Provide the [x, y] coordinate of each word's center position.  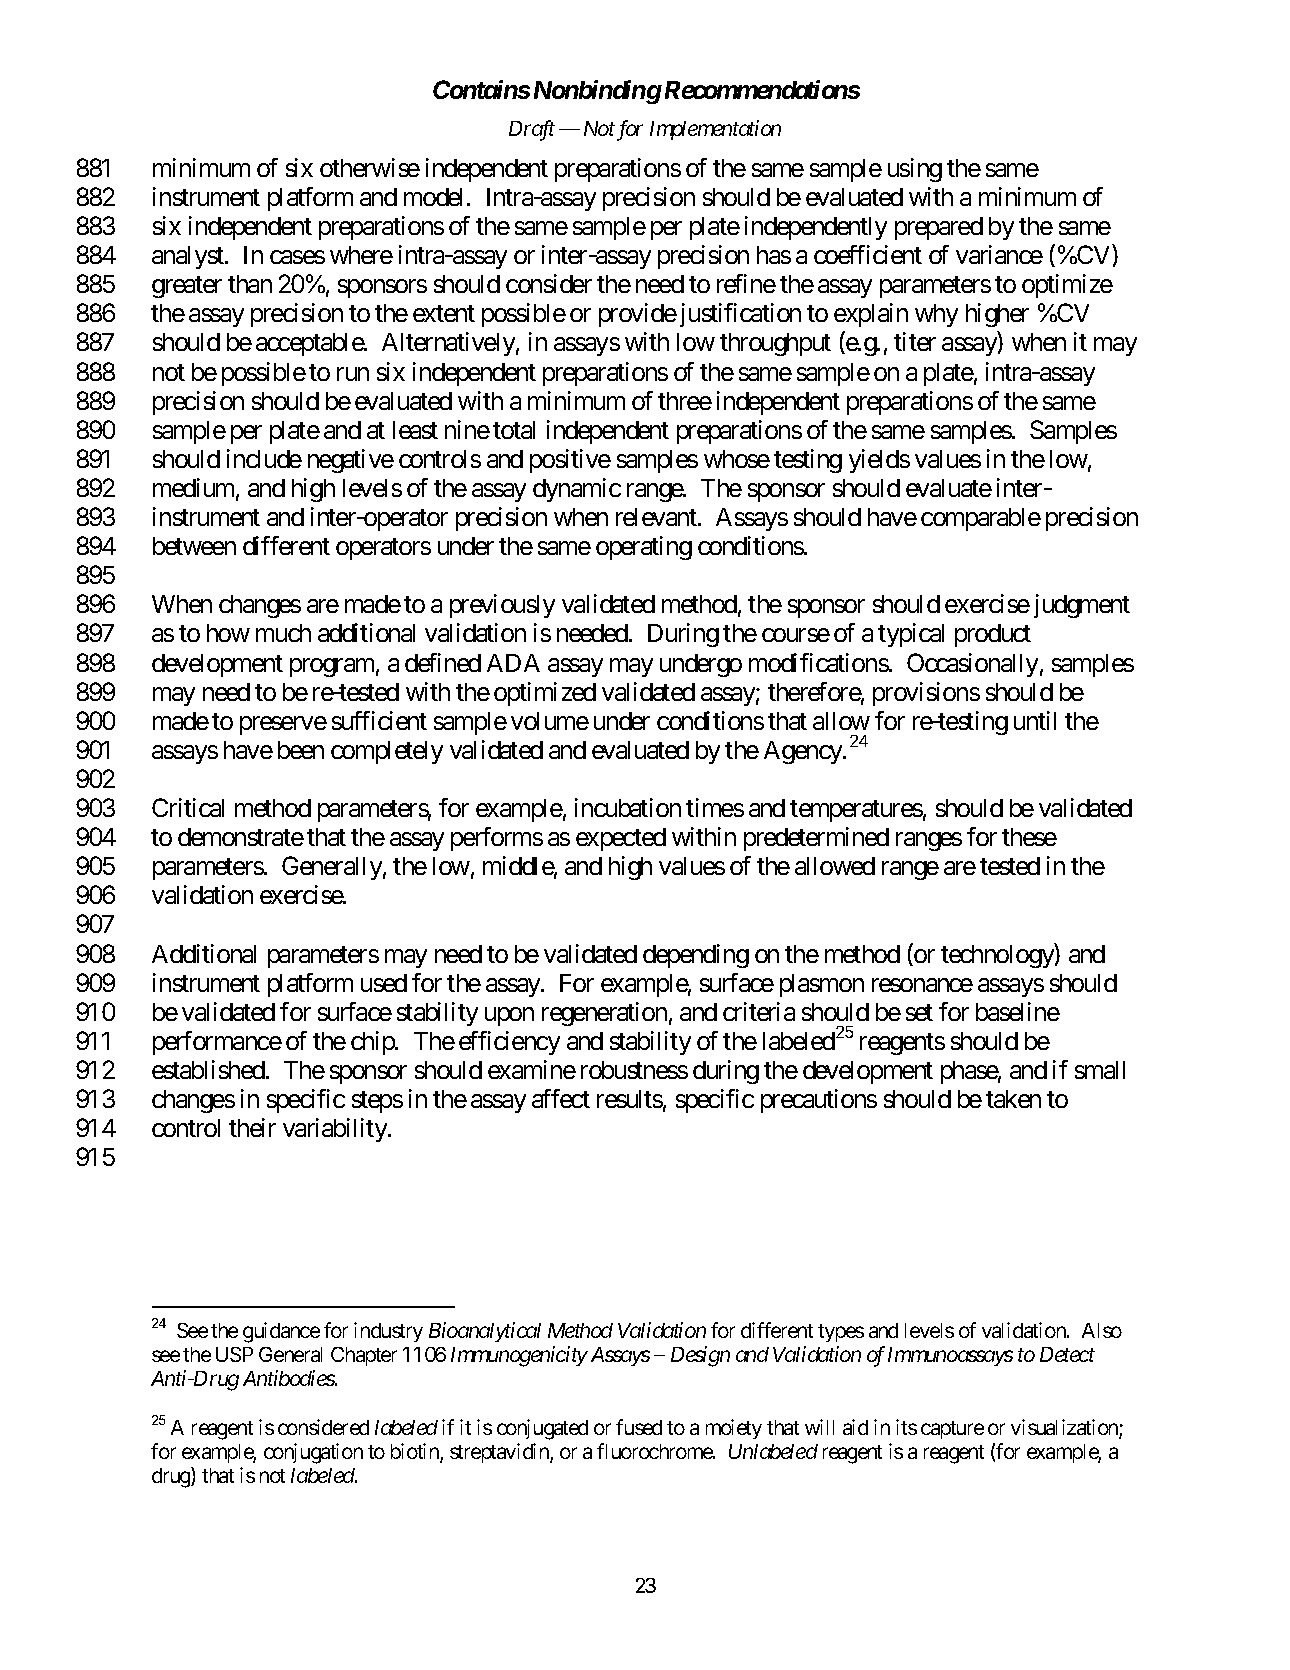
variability [336, 1130]
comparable [981, 519]
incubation [628, 807]
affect [561, 1098]
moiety [734, 1429]
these [1029, 837]
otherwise [370, 167]
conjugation [313, 1453]
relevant [657, 517]
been [301, 750]
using [915, 170]
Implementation [715, 130]
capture [952, 1430]
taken [1013, 1099]
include [264, 458]
